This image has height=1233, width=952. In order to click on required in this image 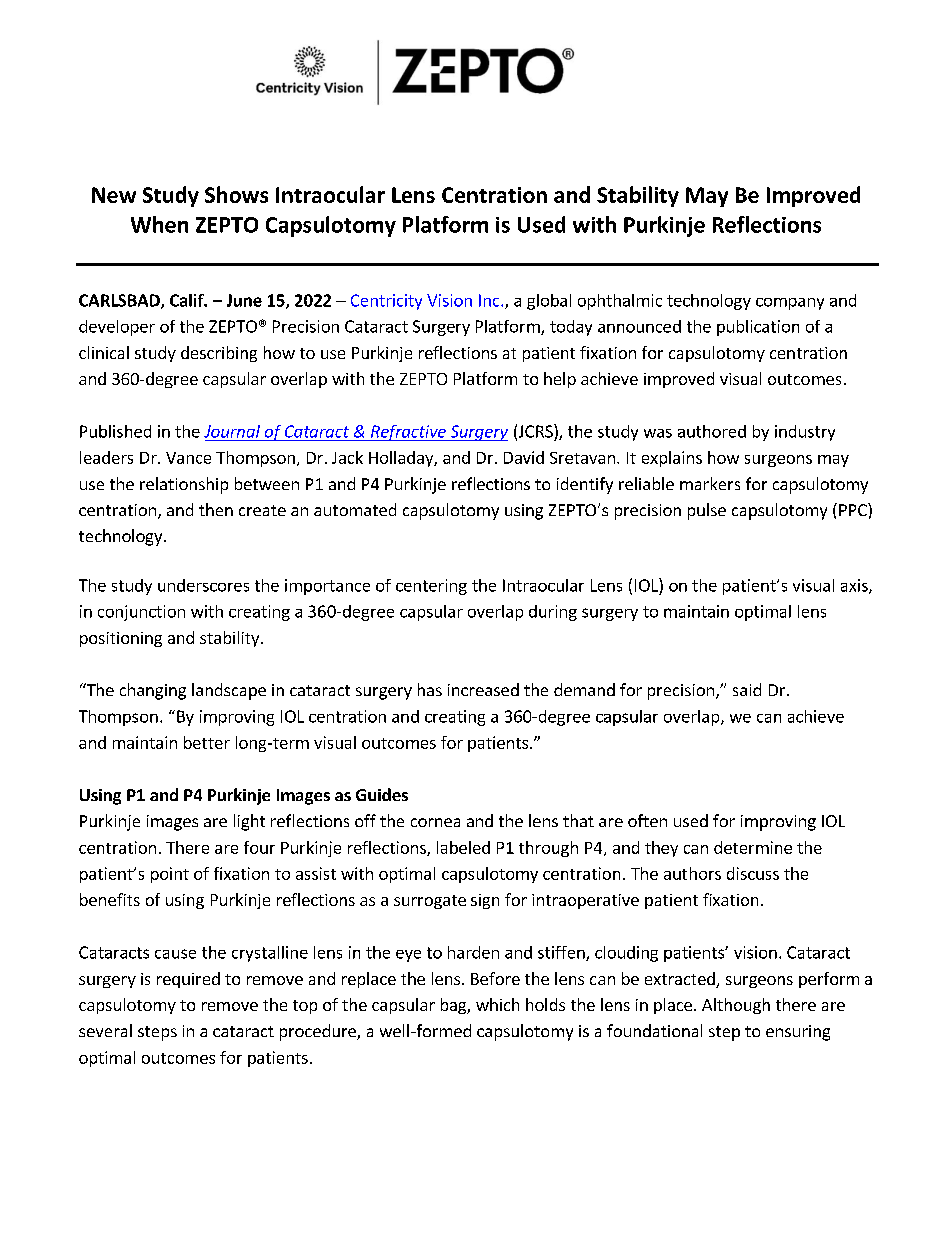, I will do `click(188, 980)`.
